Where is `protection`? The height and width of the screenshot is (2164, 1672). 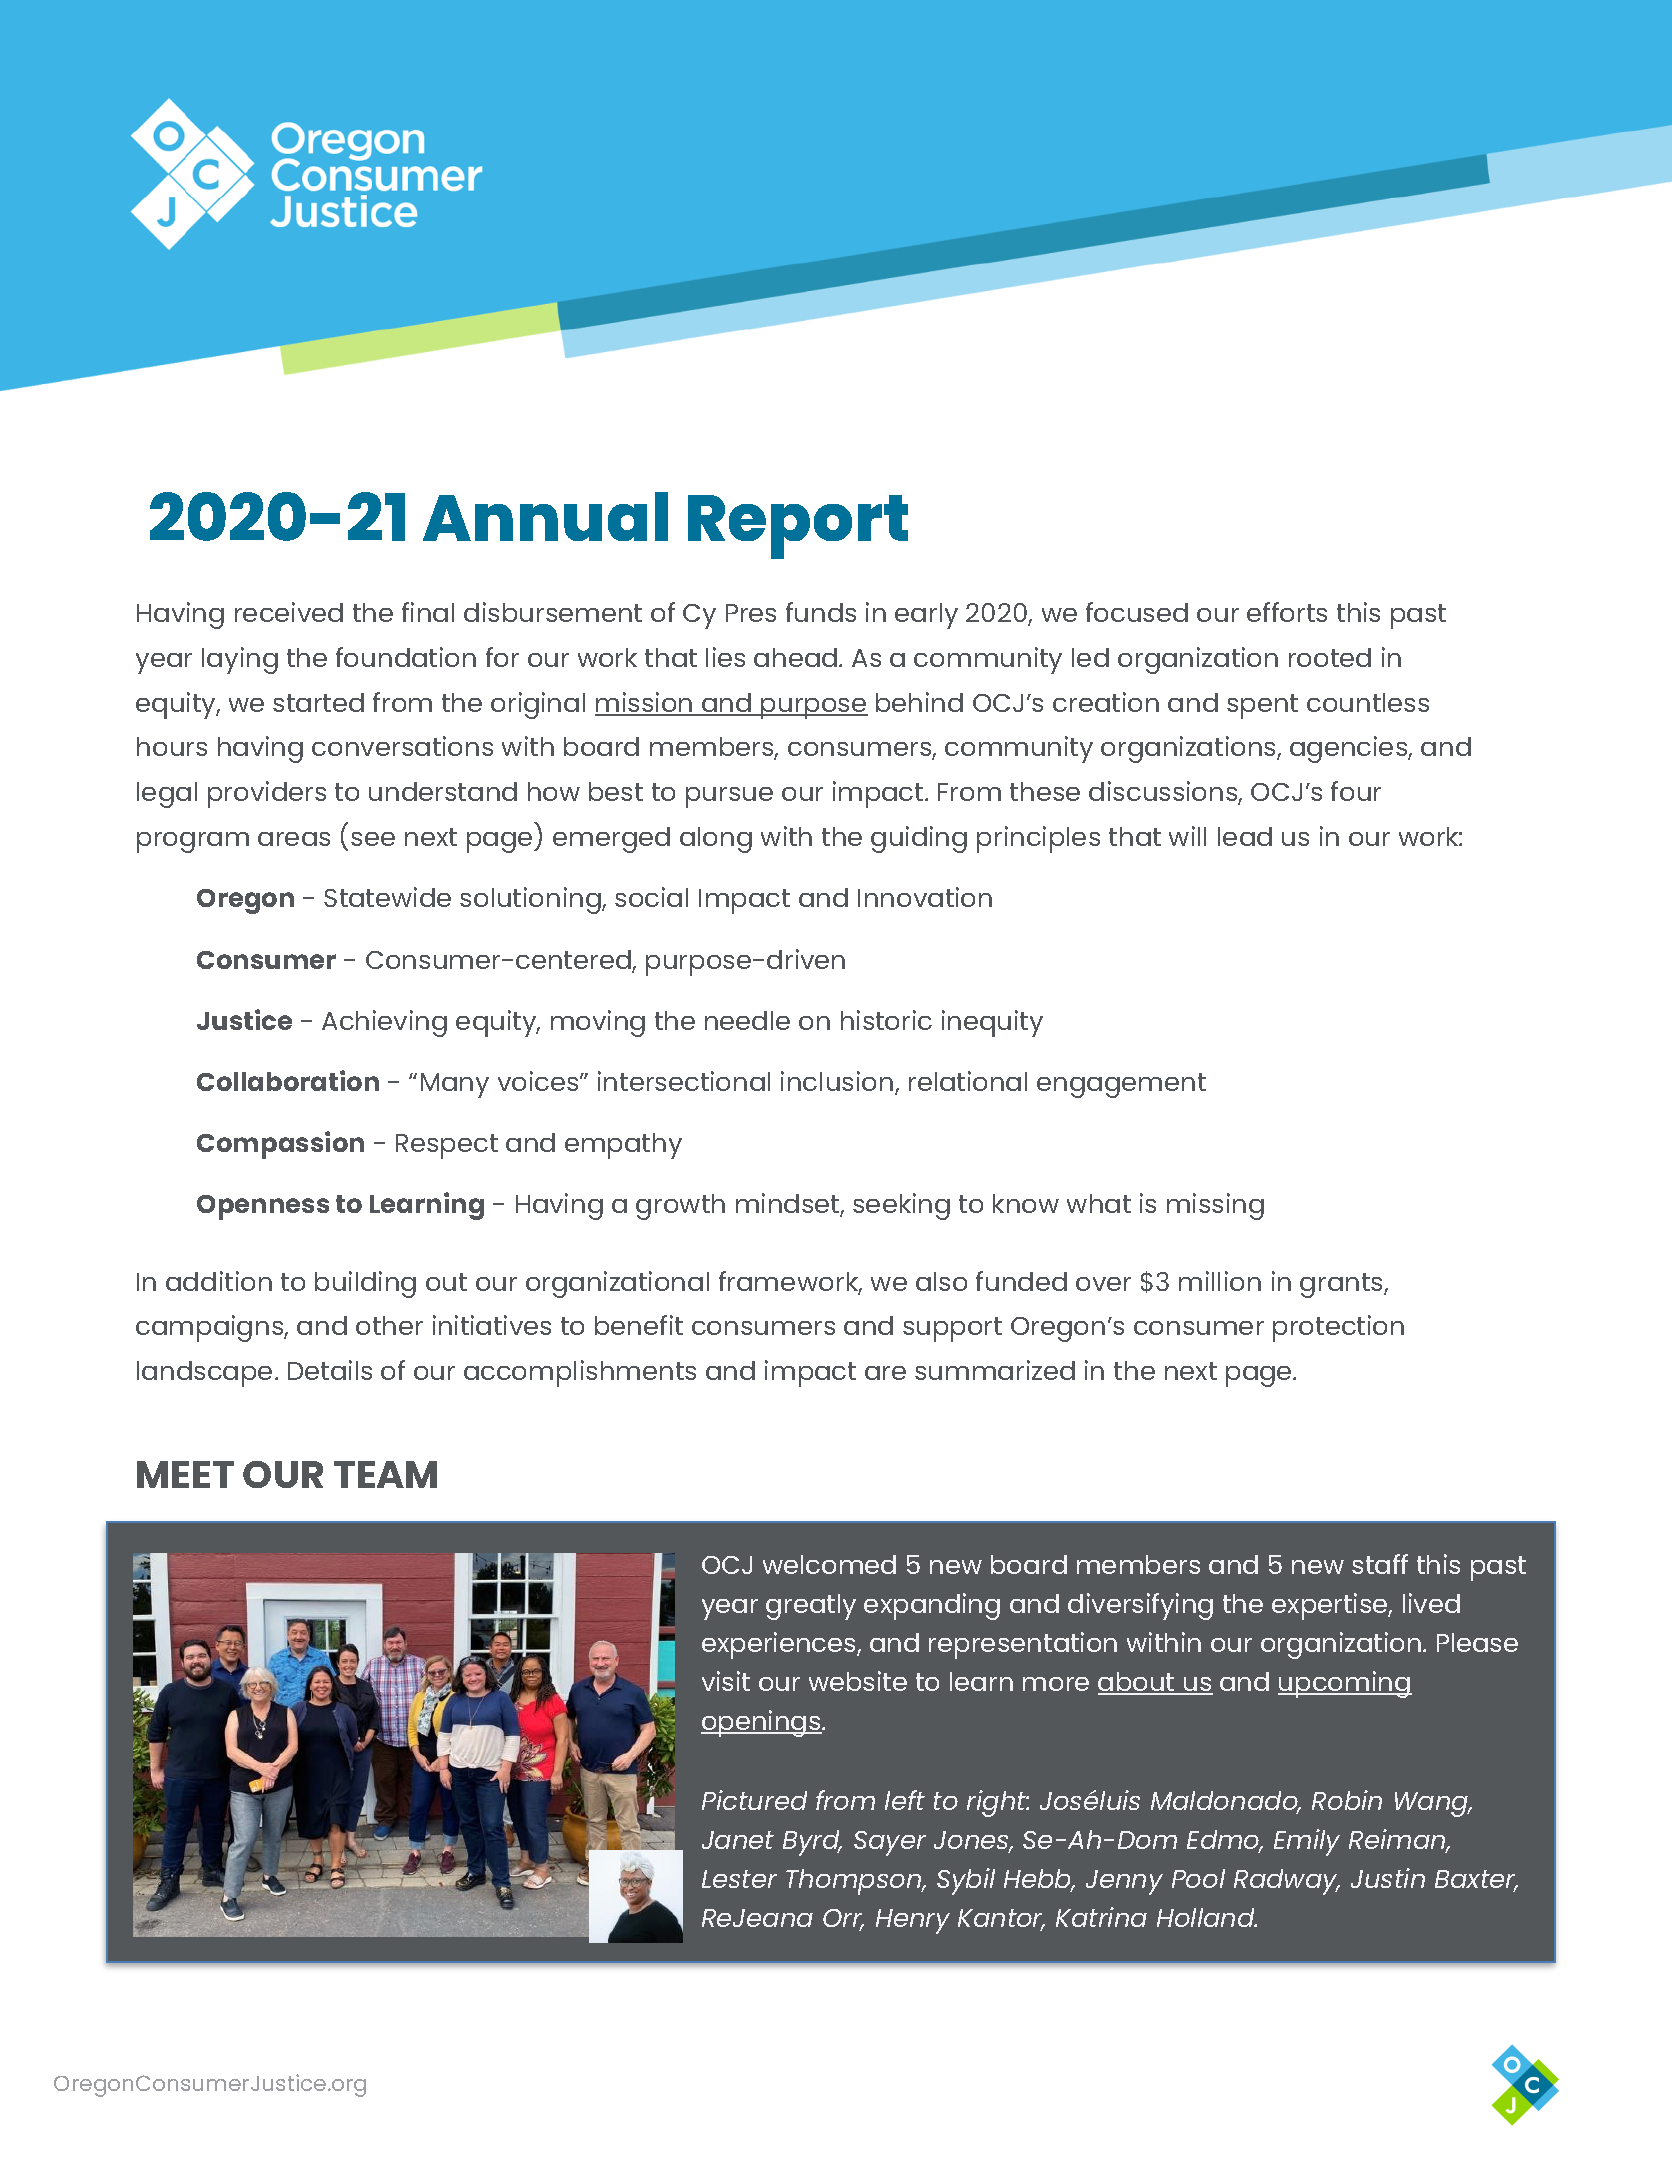
protection is located at coordinates (1338, 1328).
